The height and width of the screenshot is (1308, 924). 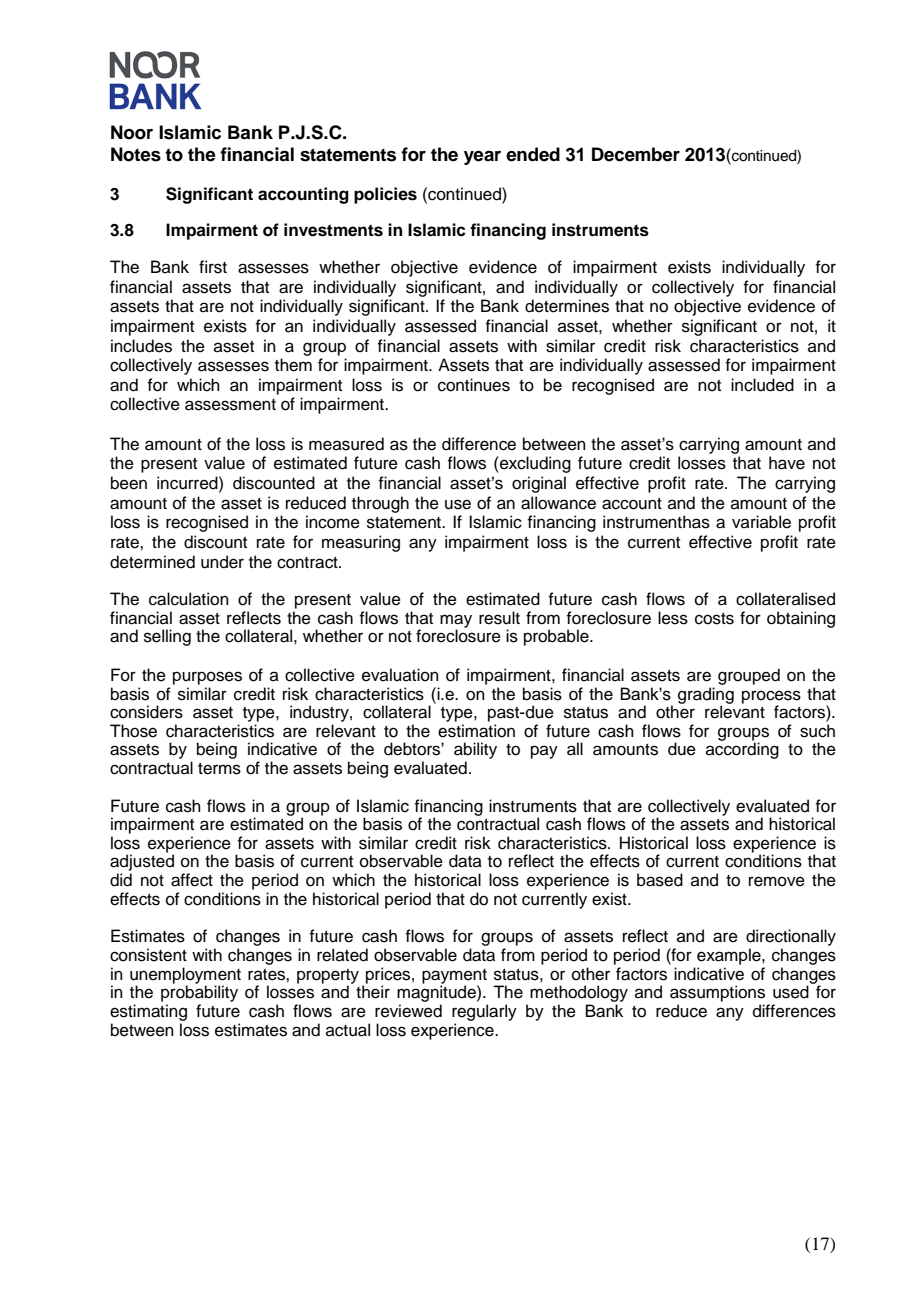 What do you see at coordinates (230, 405) in the screenshot?
I see `assessment` at bounding box center [230, 405].
